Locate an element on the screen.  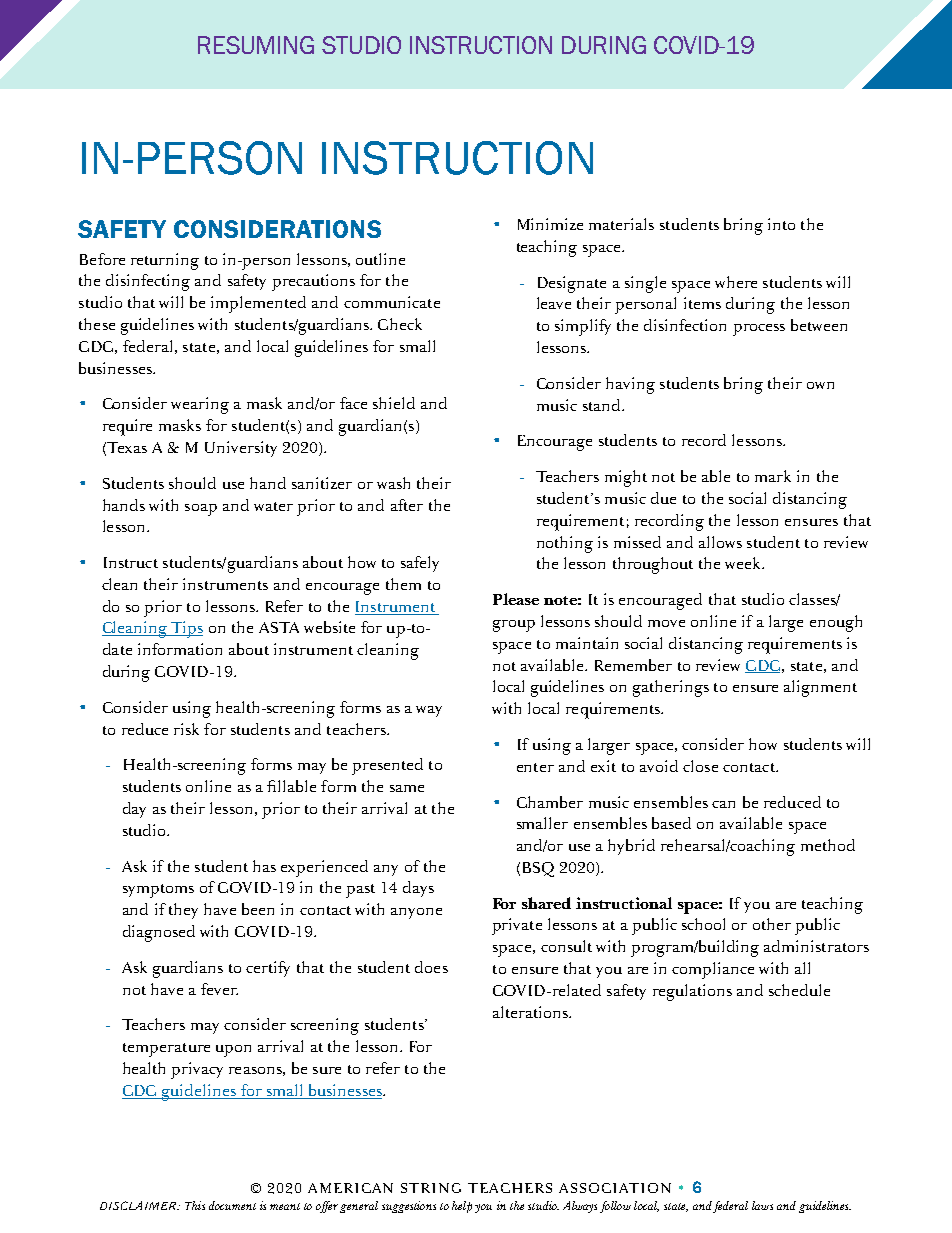
laws is located at coordinates (762, 1205).
